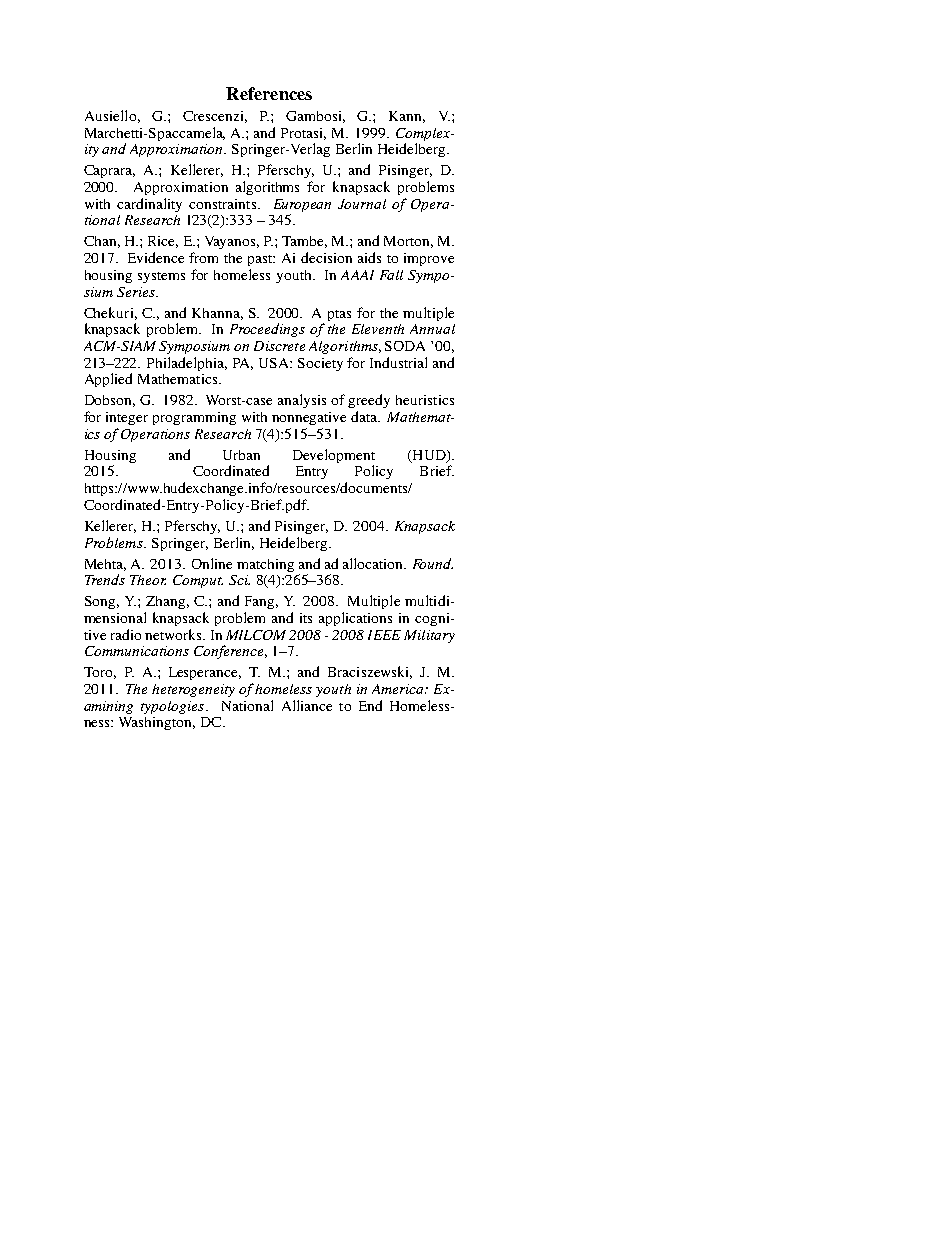 This screenshot has height=1233, width=952. Describe the element at coordinates (391, 275) in the screenshot. I see `Fall` at that location.
